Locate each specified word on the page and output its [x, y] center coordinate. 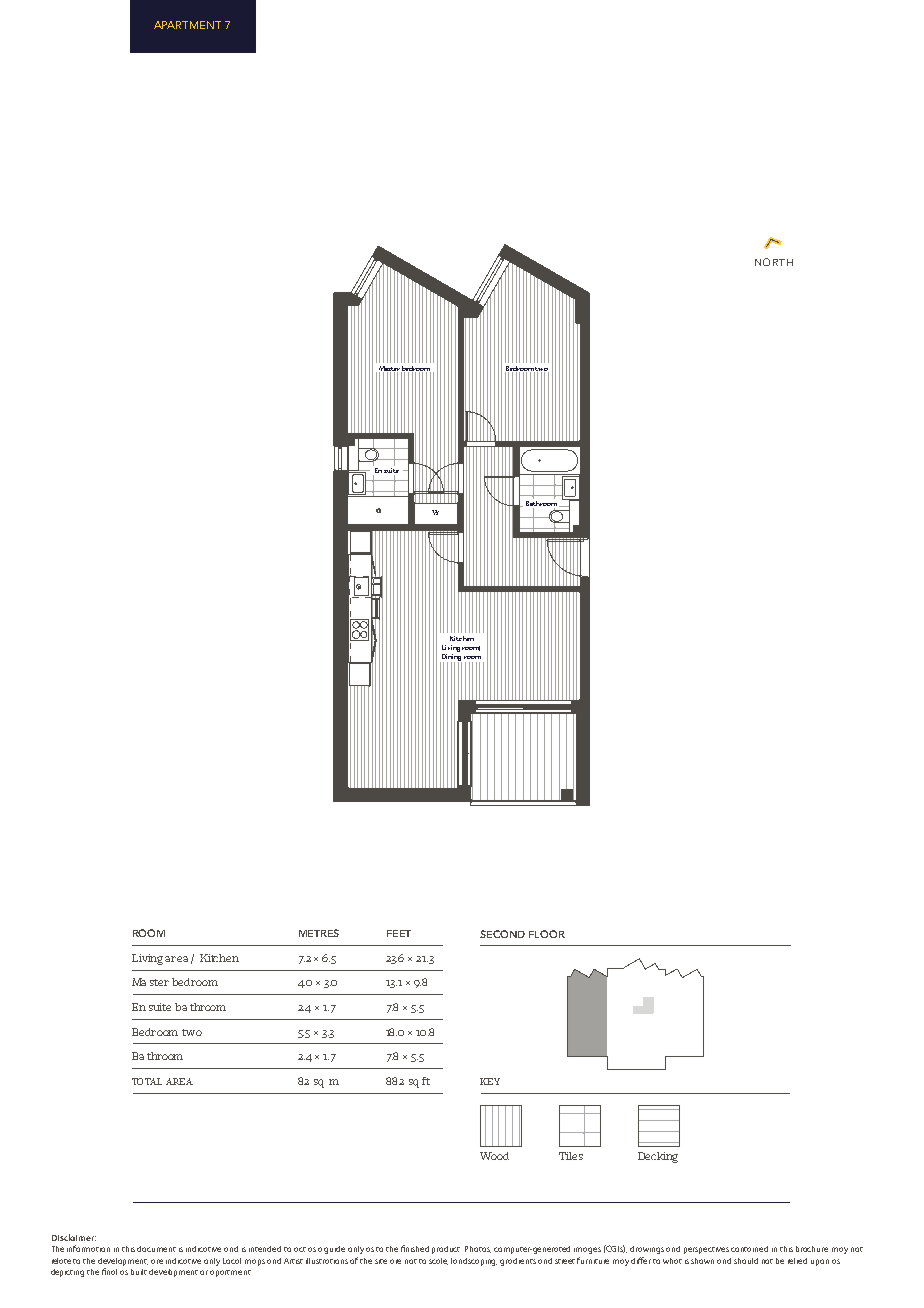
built [139, 1272]
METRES [319, 933]
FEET [399, 933]
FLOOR [547, 934]
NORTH [774, 262]
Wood [494, 1156]
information [88, 1248]
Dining [451, 659]
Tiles [571, 1156]
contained [749, 1249]
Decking [658, 1157]
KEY [490, 1081]
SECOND [502, 934]
